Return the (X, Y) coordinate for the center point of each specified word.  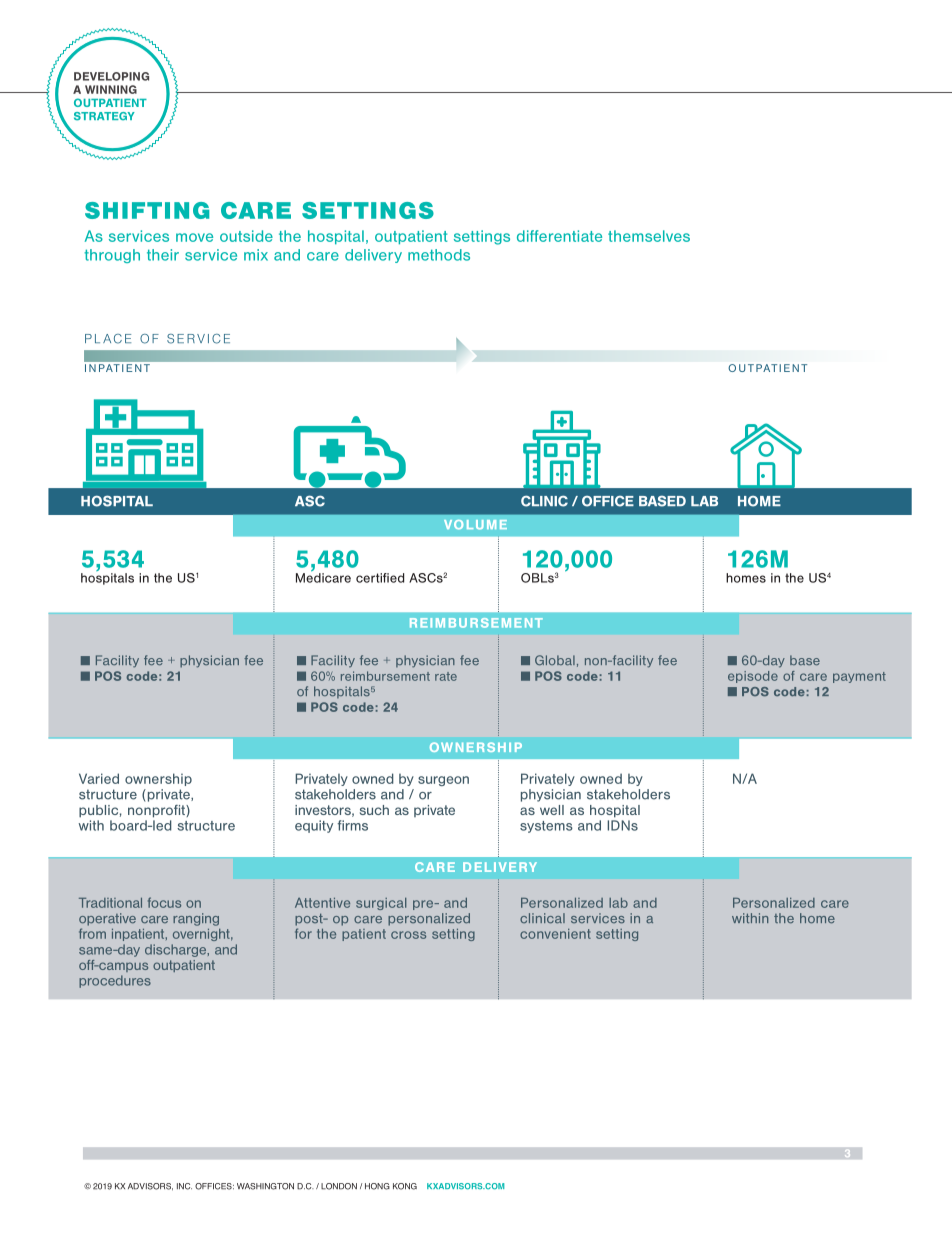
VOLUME (475, 525)
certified (380, 578)
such (374, 810)
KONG (405, 1186)
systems (546, 827)
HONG (377, 1186)
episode (753, 677)
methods (439, 255)
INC (184, 1186)
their (163, 255)
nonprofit (157, 811)
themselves (649, 236)
